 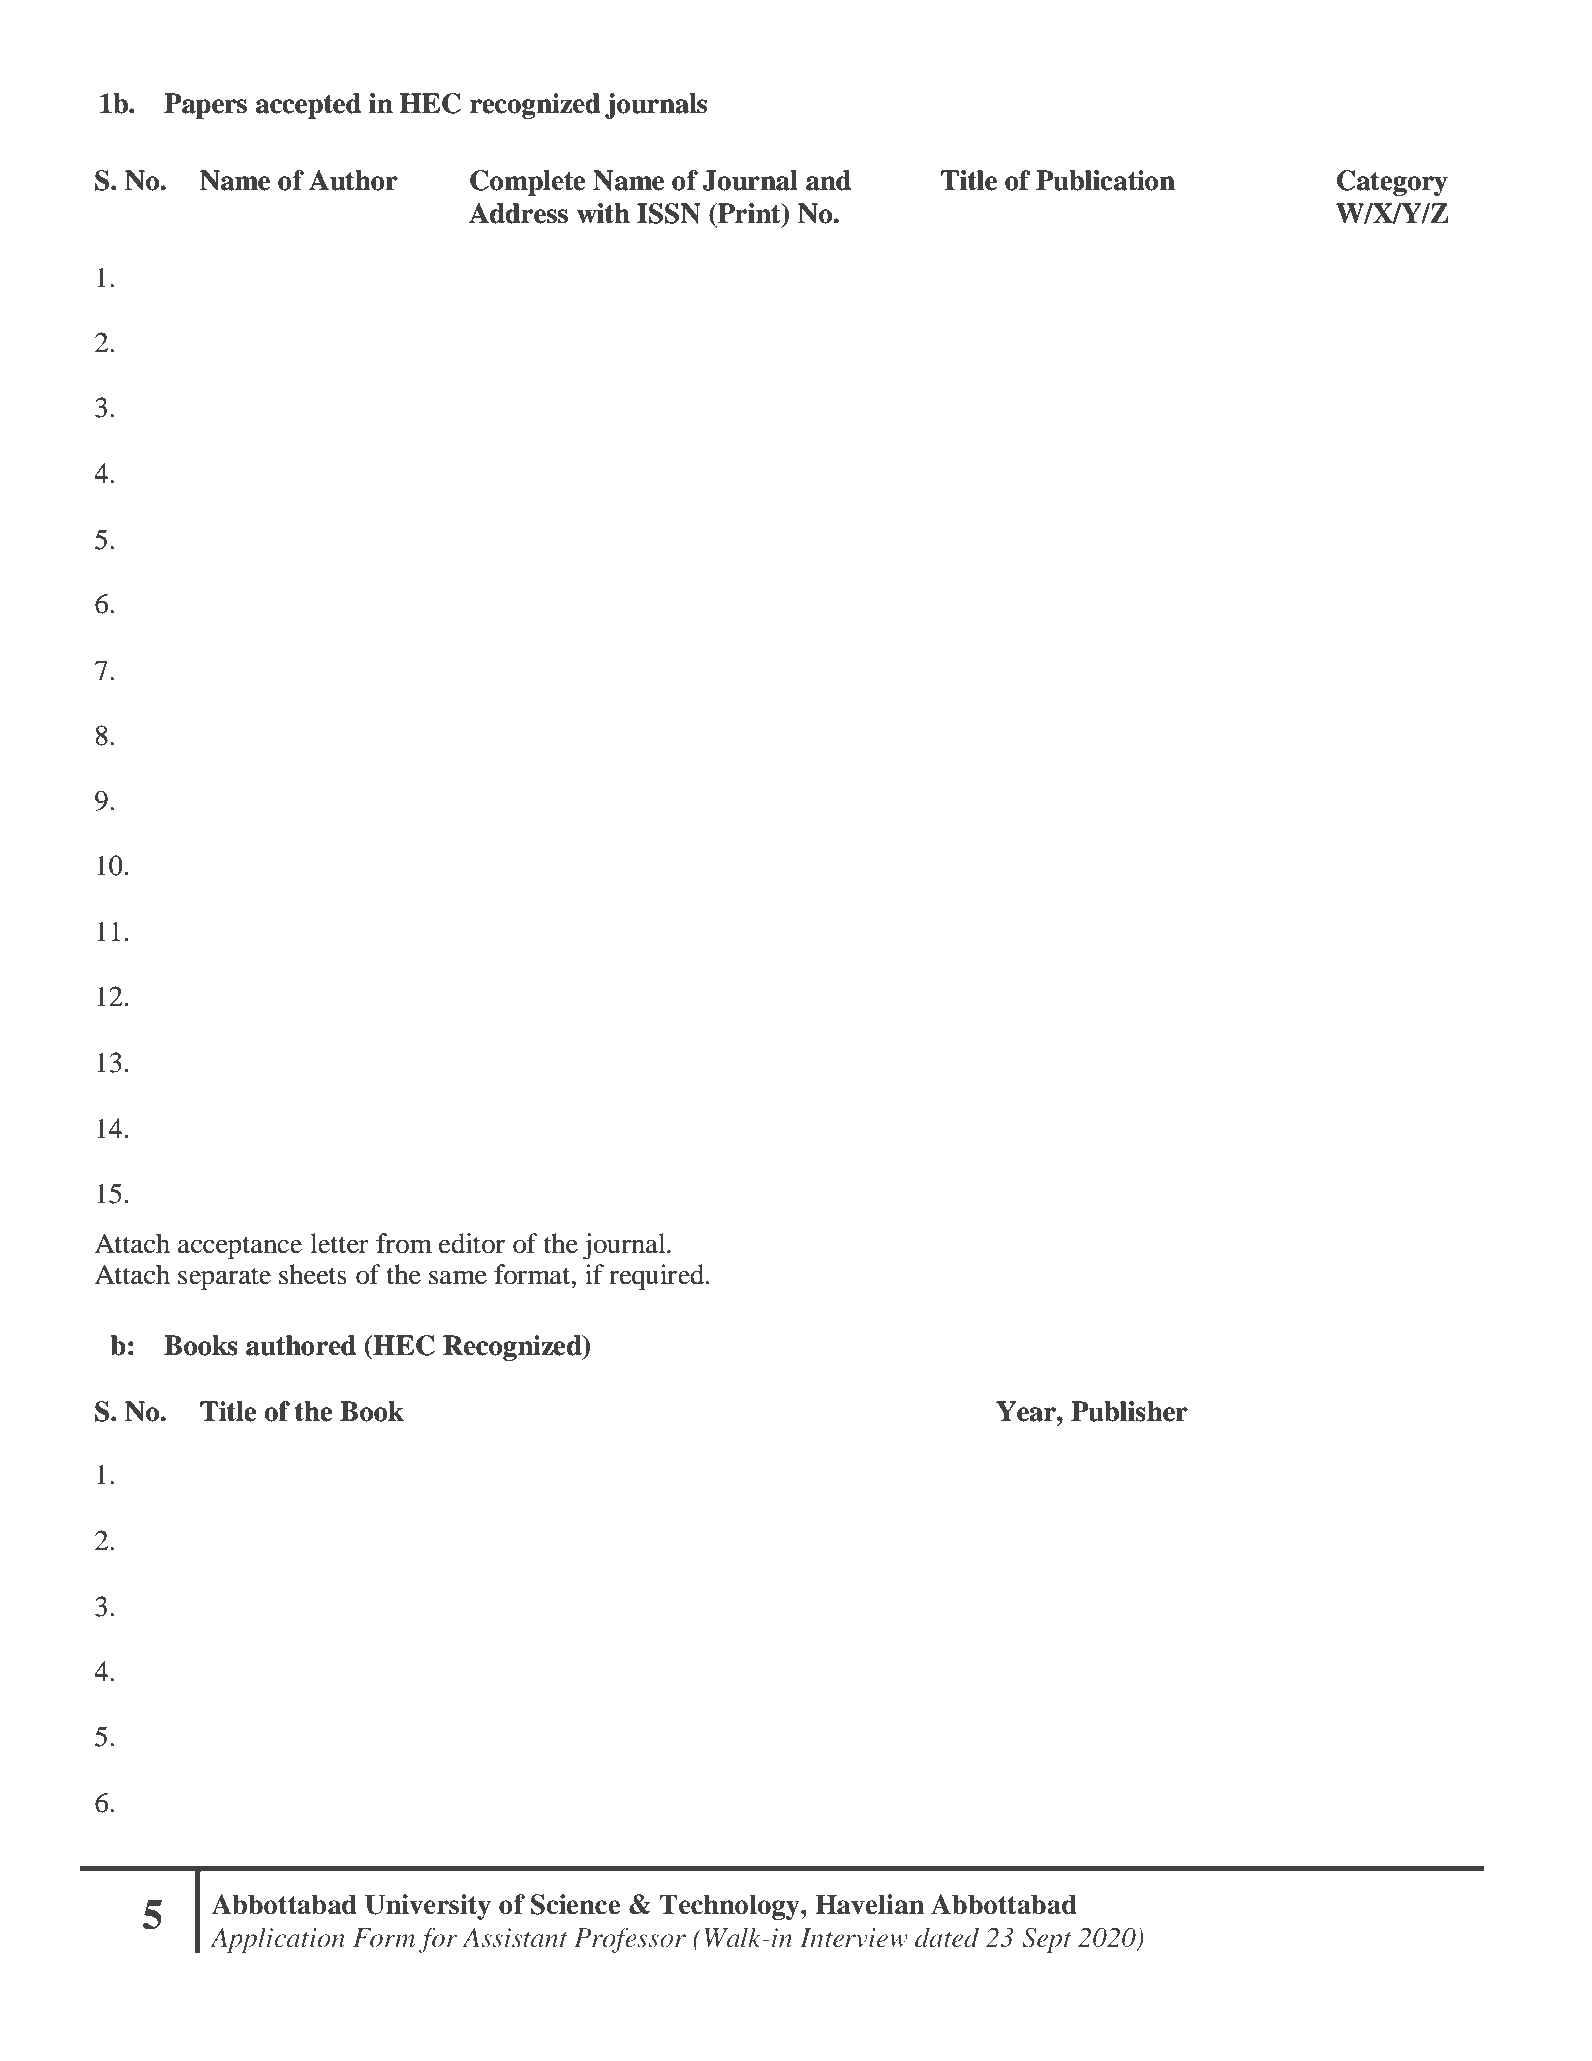 I want to click on sheets, so click(x=313, y=1274).
